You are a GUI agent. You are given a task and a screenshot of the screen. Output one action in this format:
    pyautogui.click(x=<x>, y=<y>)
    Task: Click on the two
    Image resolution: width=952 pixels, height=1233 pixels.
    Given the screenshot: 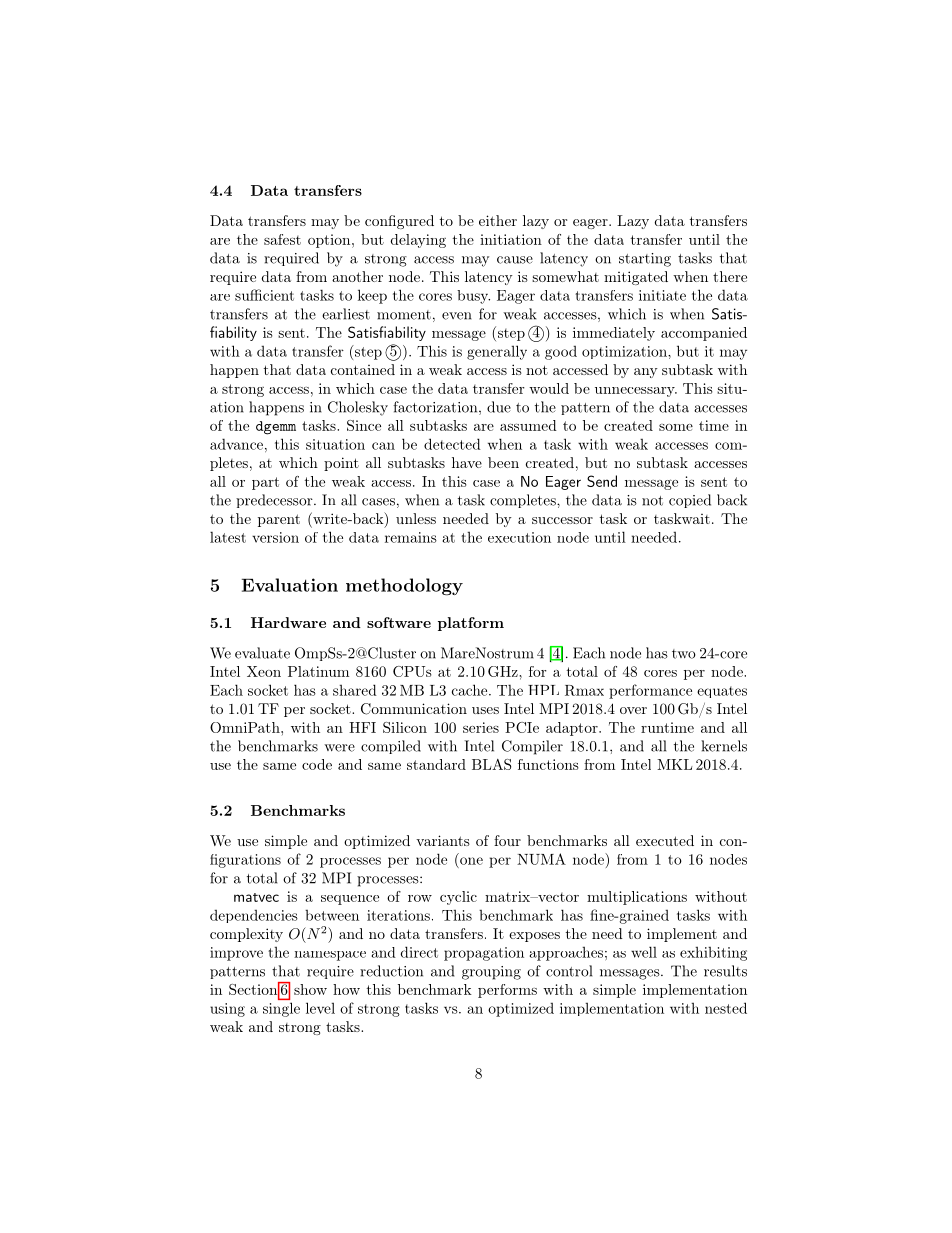 What is the action you would take?
    pyautogui.click(x=684, y=654)
